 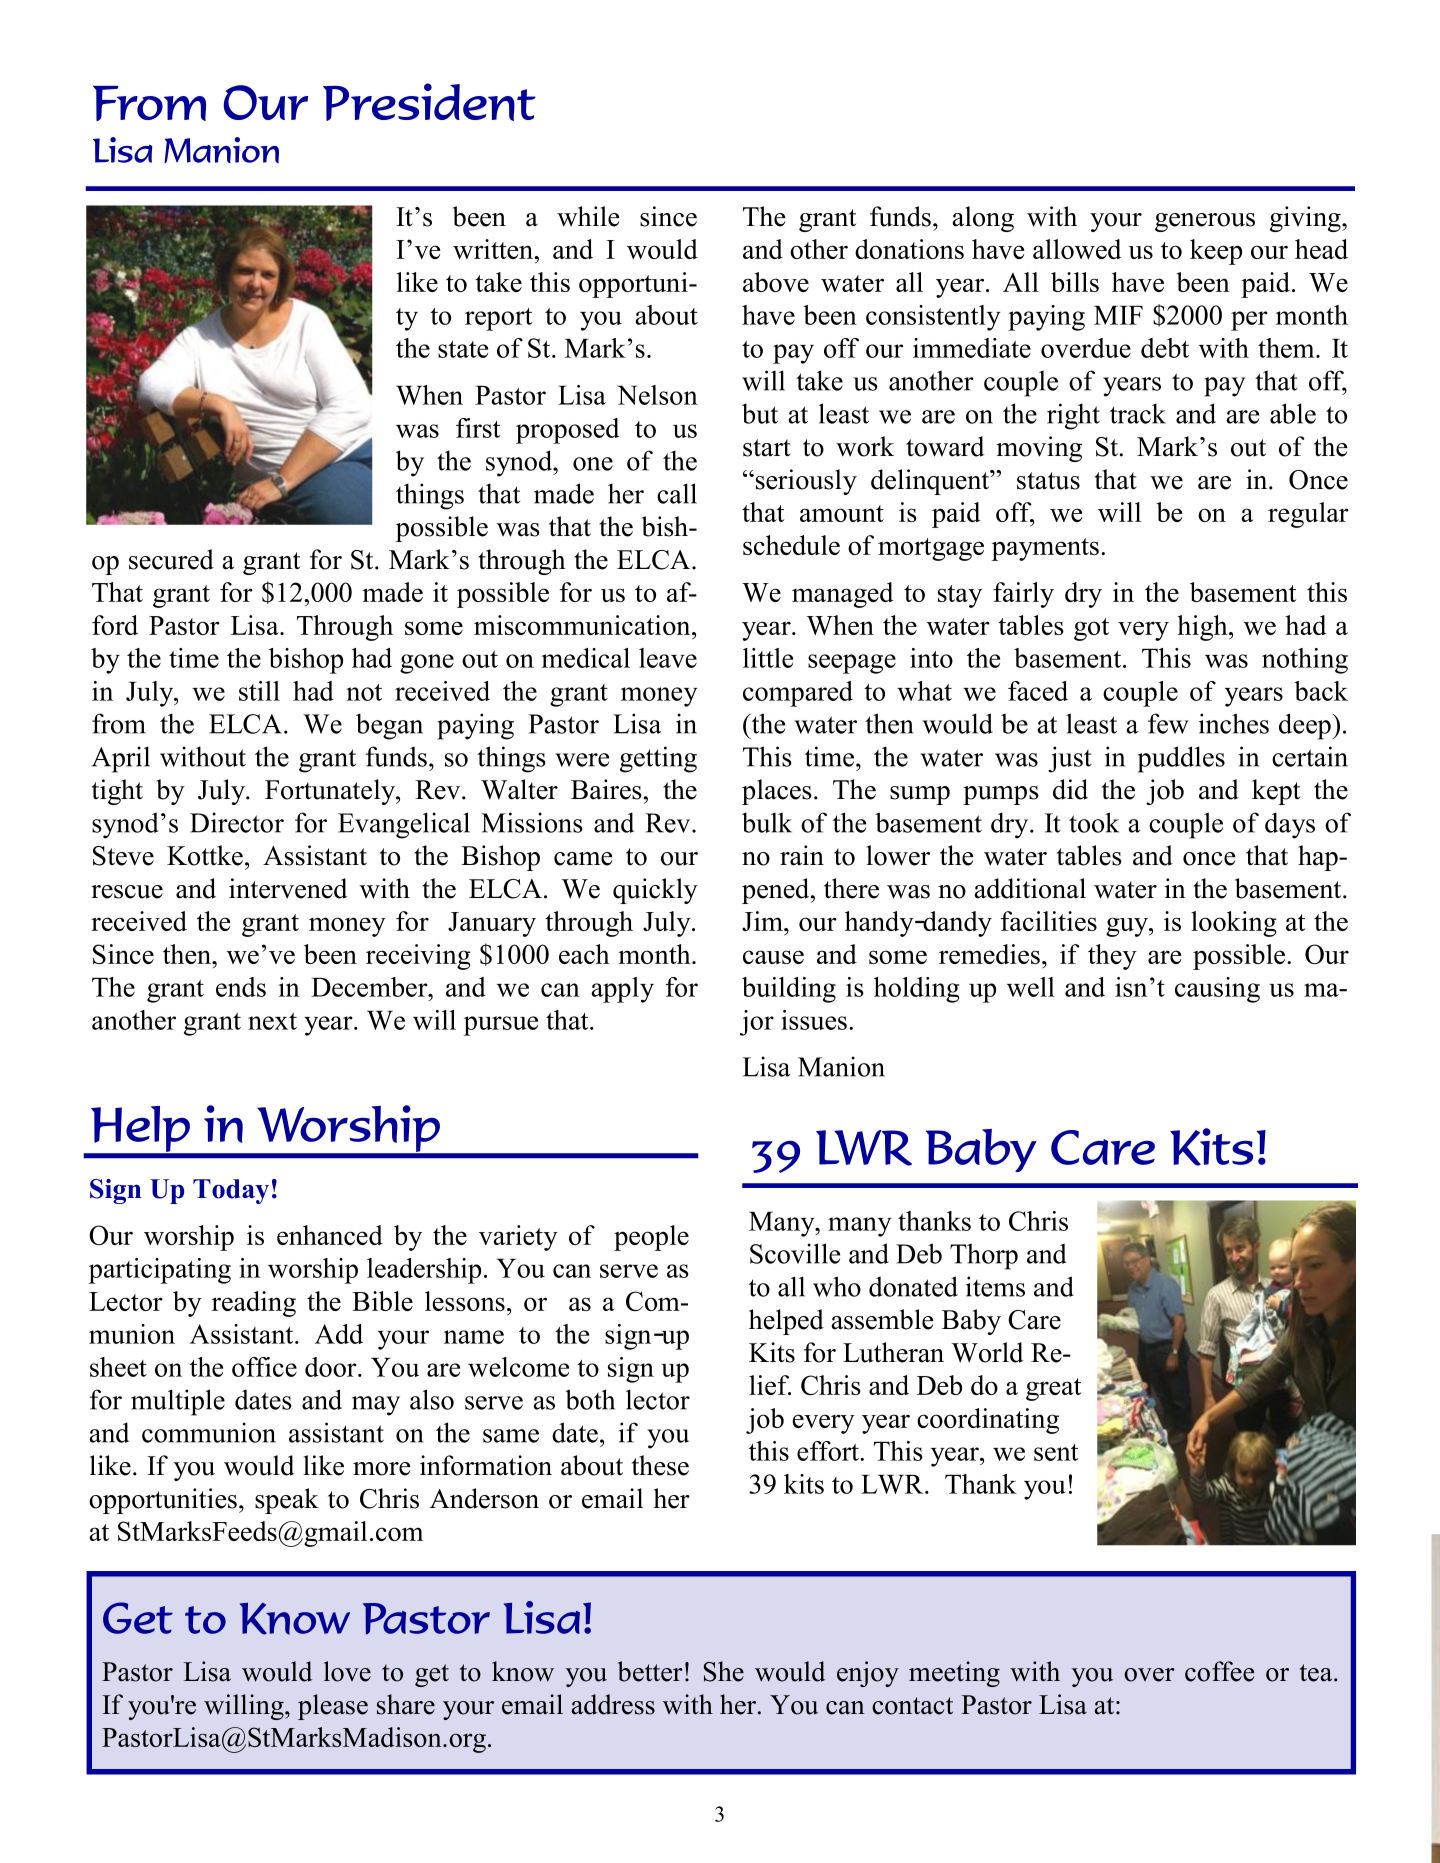 What do you see at coordinates (1138, 413) in the document?
I see `track` at bounding box center [1138, 413].
